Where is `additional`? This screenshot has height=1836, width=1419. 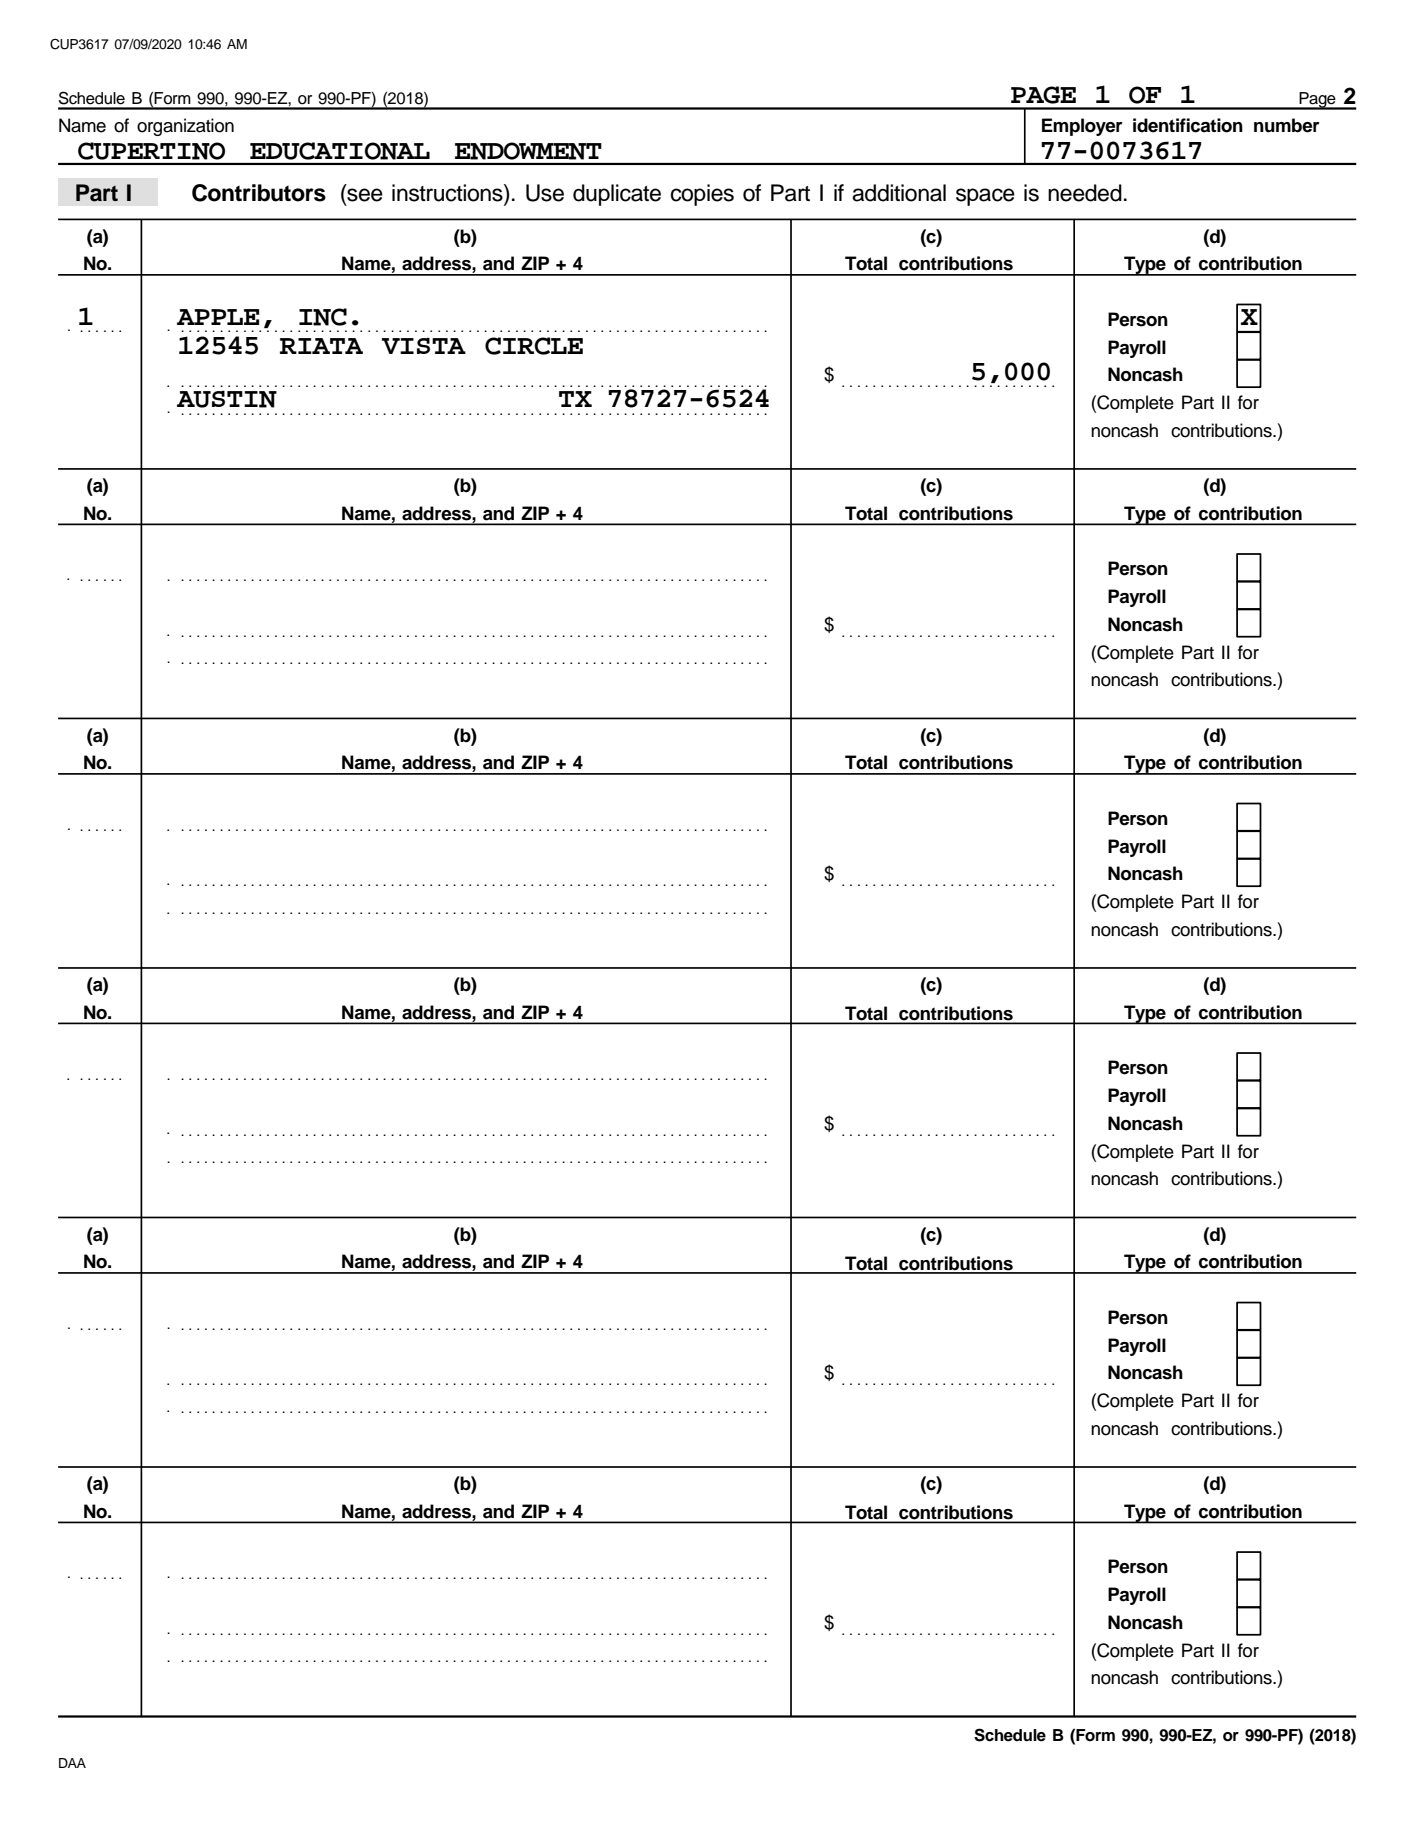
additional is located at coordinates (899, 193).
